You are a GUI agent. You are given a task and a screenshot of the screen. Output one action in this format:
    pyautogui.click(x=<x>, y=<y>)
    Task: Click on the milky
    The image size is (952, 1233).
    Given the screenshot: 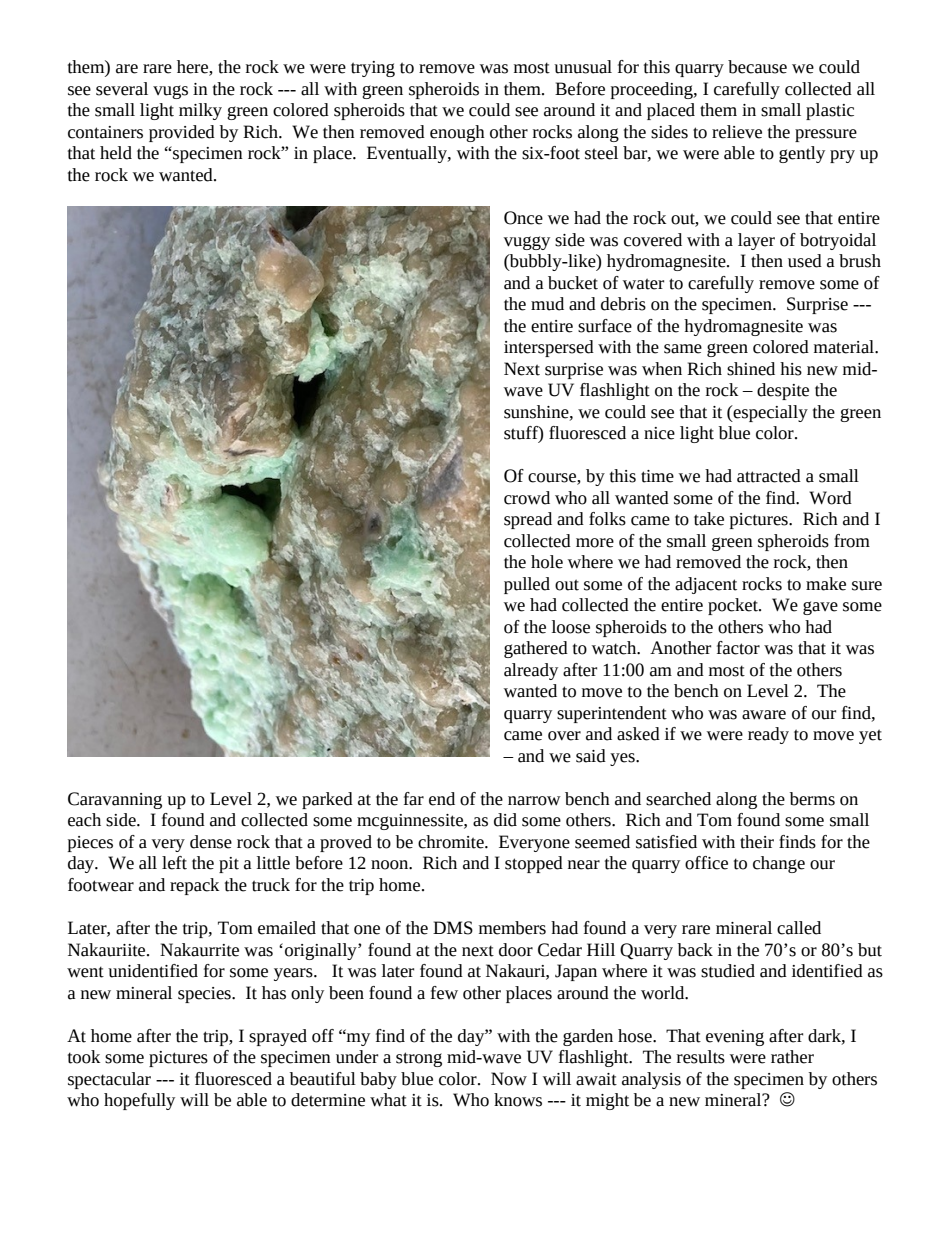 What is the action you would take?
    pyautogui.click(x=200, y=111)
